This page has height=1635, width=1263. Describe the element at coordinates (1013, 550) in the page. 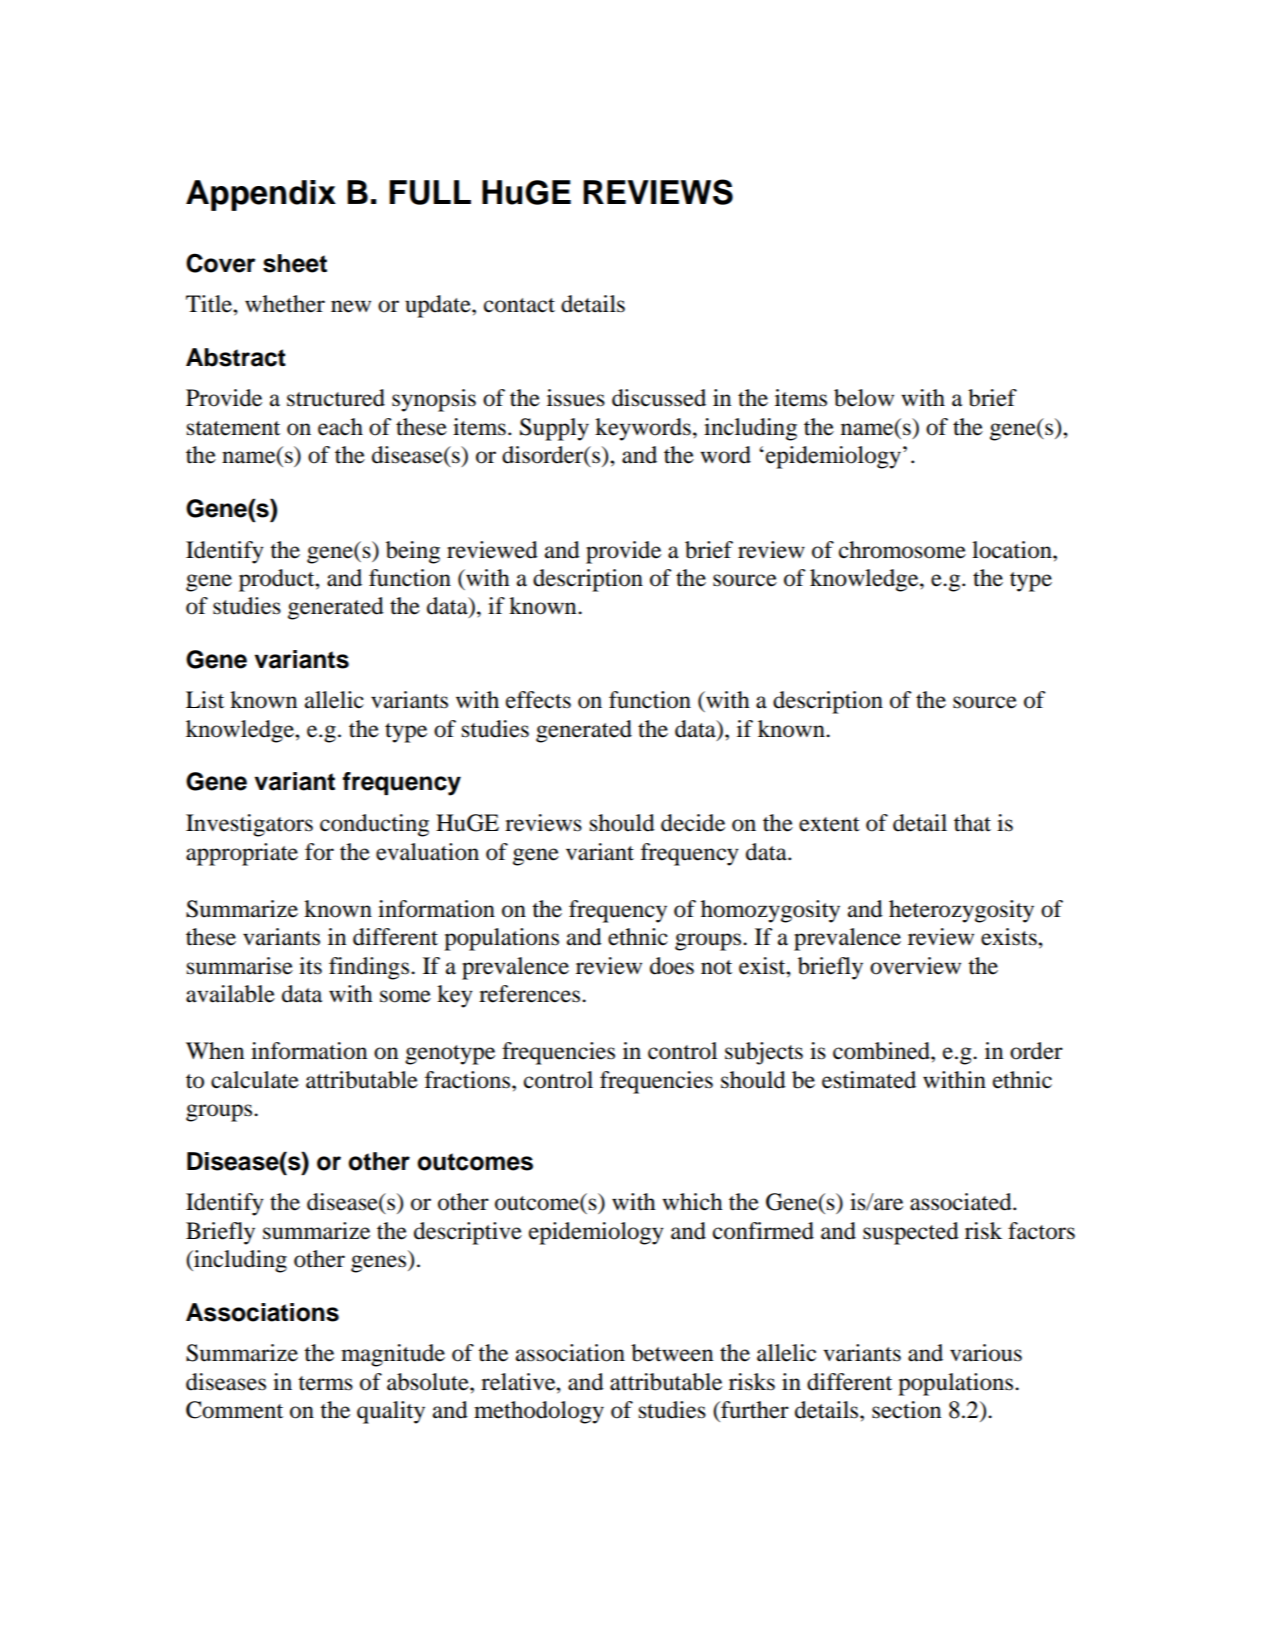

I see `location` at that location.
